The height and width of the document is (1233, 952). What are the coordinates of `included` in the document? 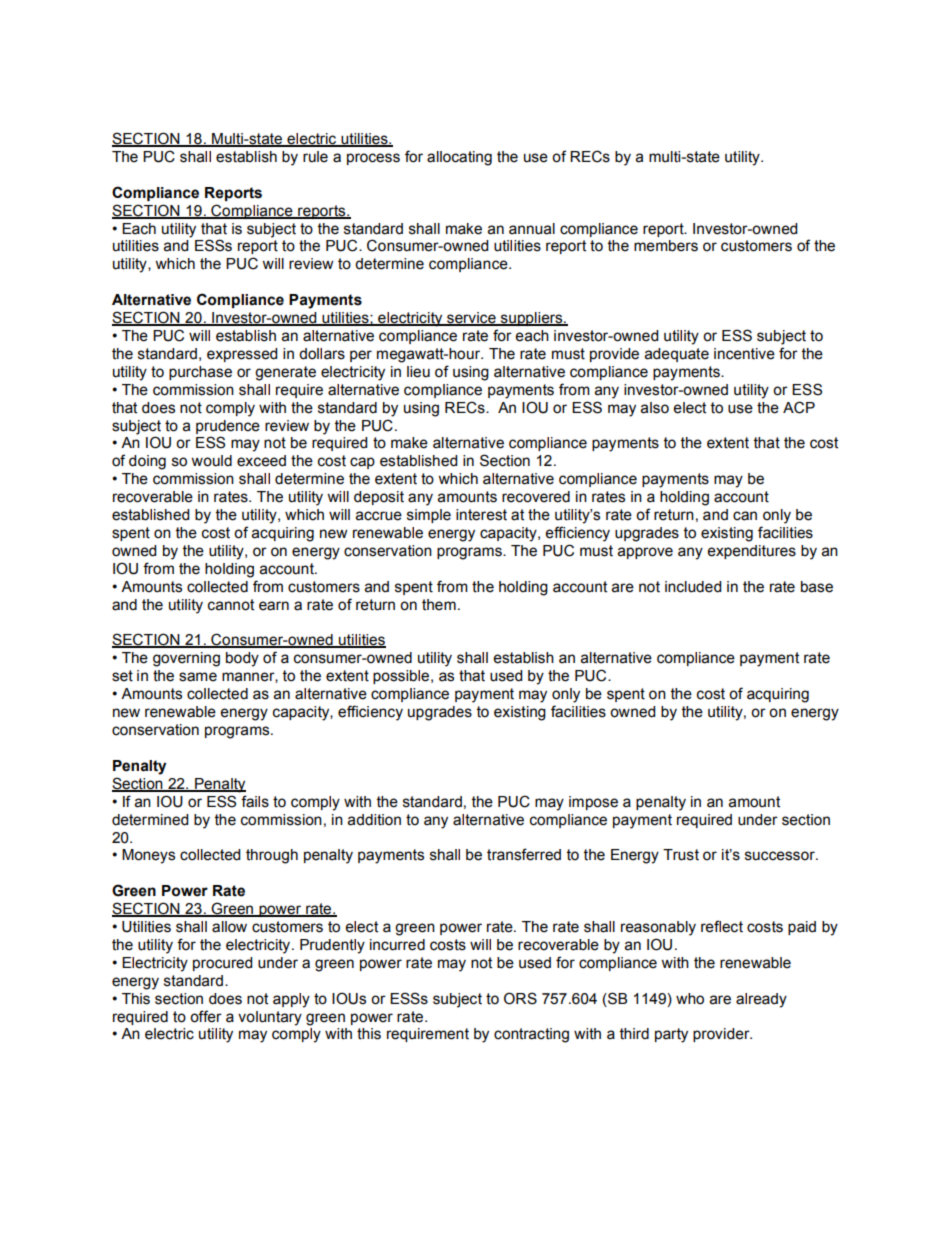 It's located at (693, 587).
